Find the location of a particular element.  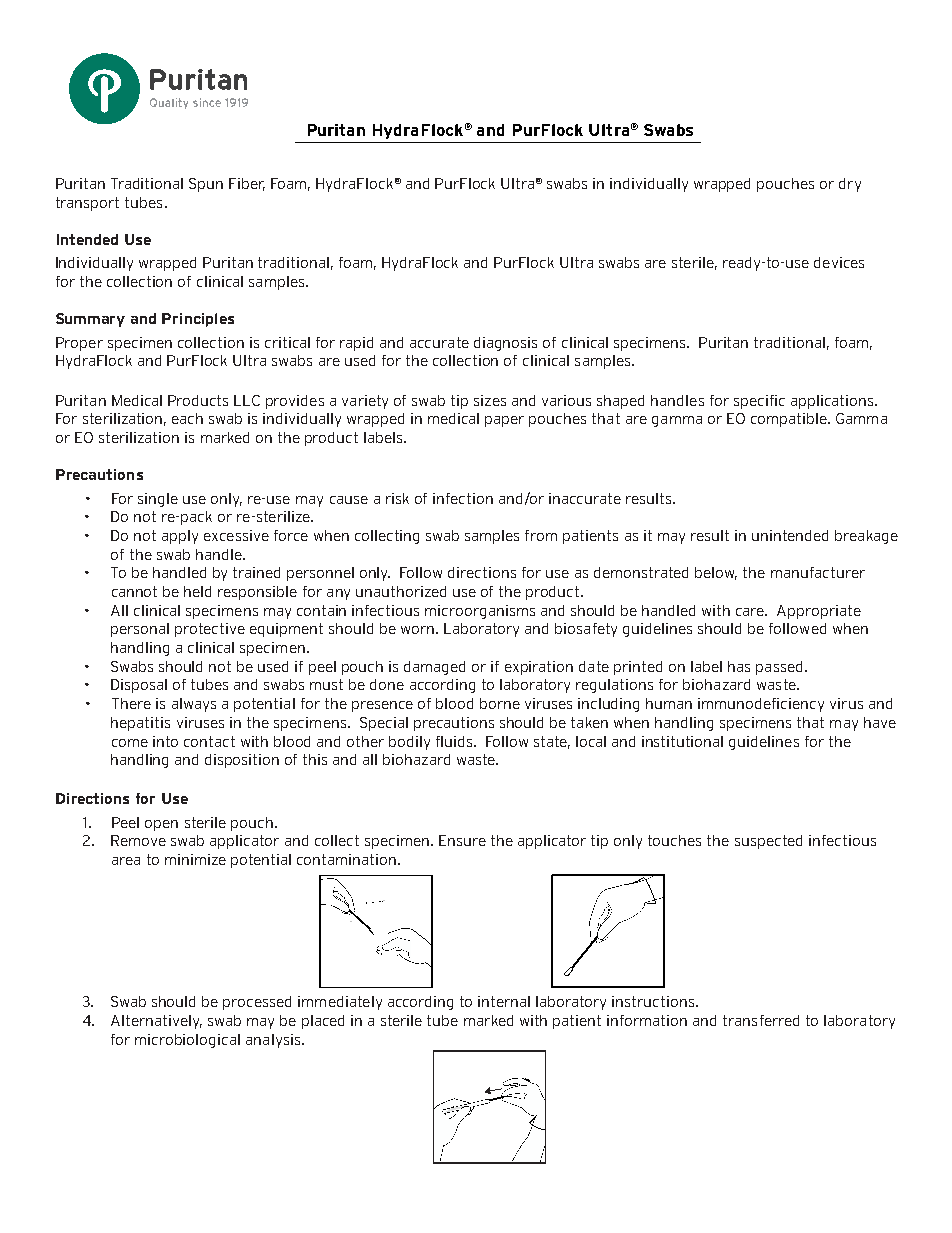

Spun is located at coordinates (206, 185).
